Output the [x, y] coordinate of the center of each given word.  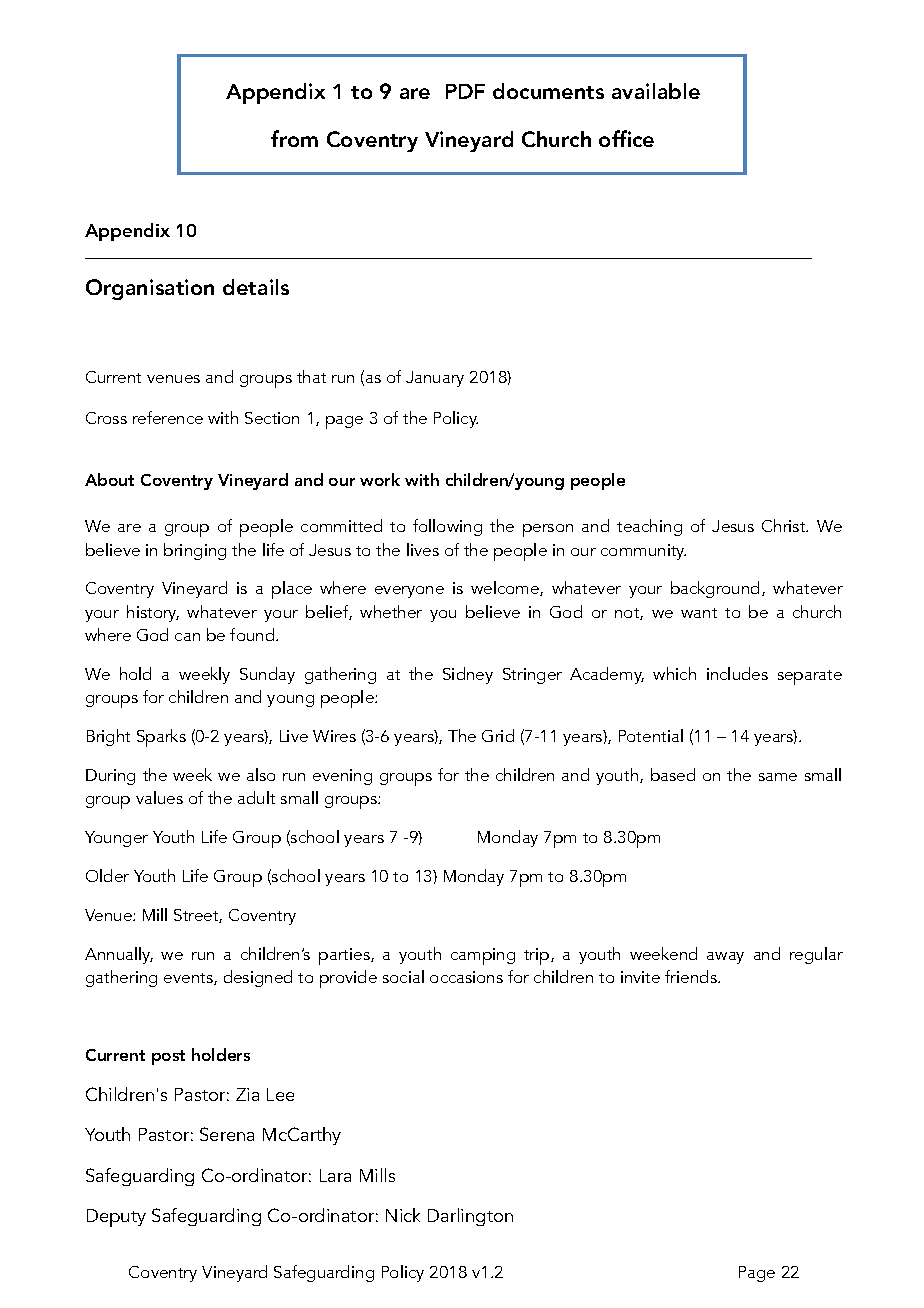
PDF [465, 91]
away [725, 958]
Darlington [470, 1217]
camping [483, 956]
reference [168, 417]
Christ [785, 525]
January [435, 379]
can [187, 637]
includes [737, 673]
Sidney [468, 675]
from [294, 138]
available [656, 91]
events [189, 979]
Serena [227, 1134]
